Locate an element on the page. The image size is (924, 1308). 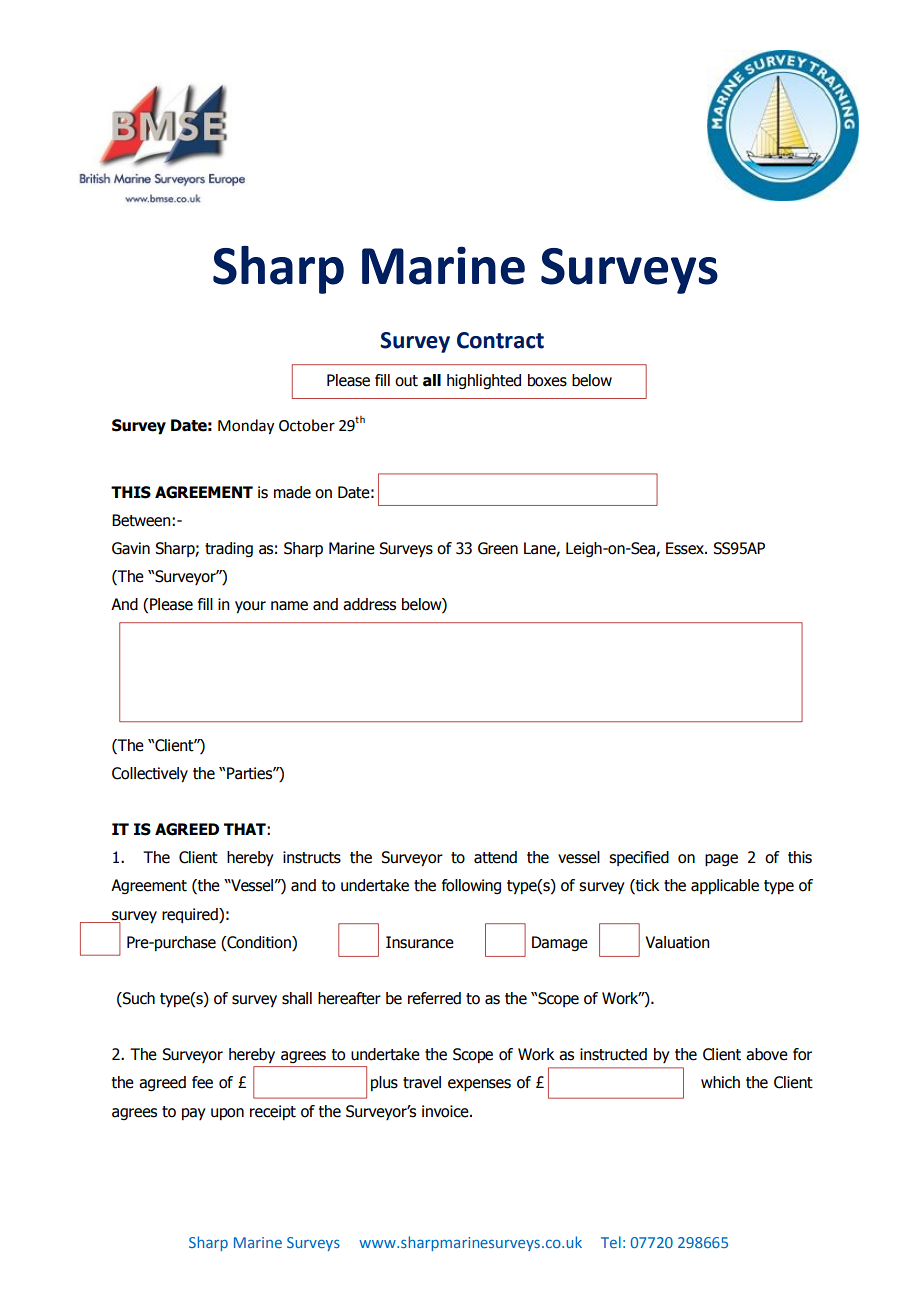
page is located at coordinates (721, 860).
